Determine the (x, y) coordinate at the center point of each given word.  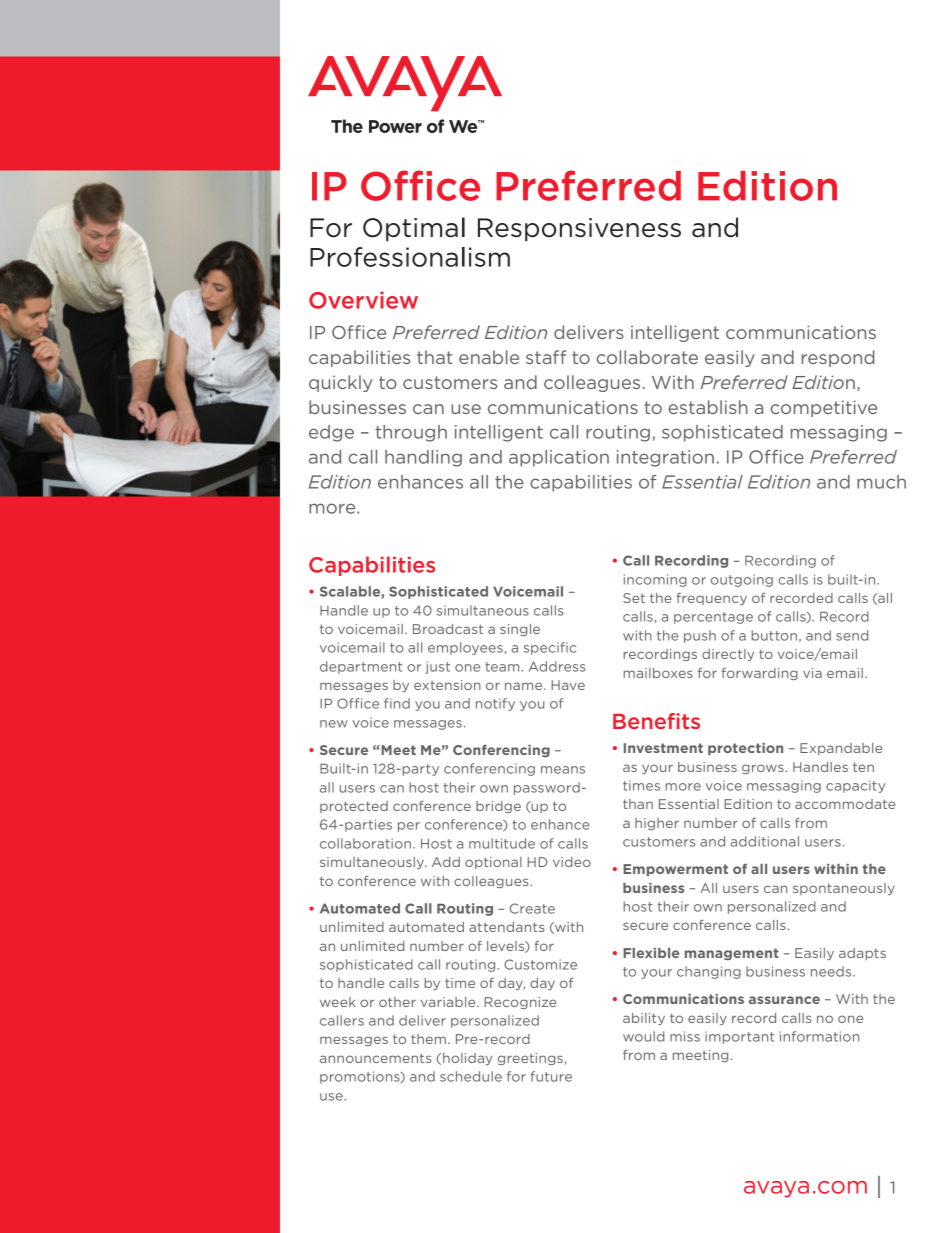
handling (423, 458)
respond (838, 358)
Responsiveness (579, 229)
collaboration (365, 843)
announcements (375, 1058)
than (638, 804)
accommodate (845, 804)
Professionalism (410, 257)
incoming (655, 580)
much (881, 482)
